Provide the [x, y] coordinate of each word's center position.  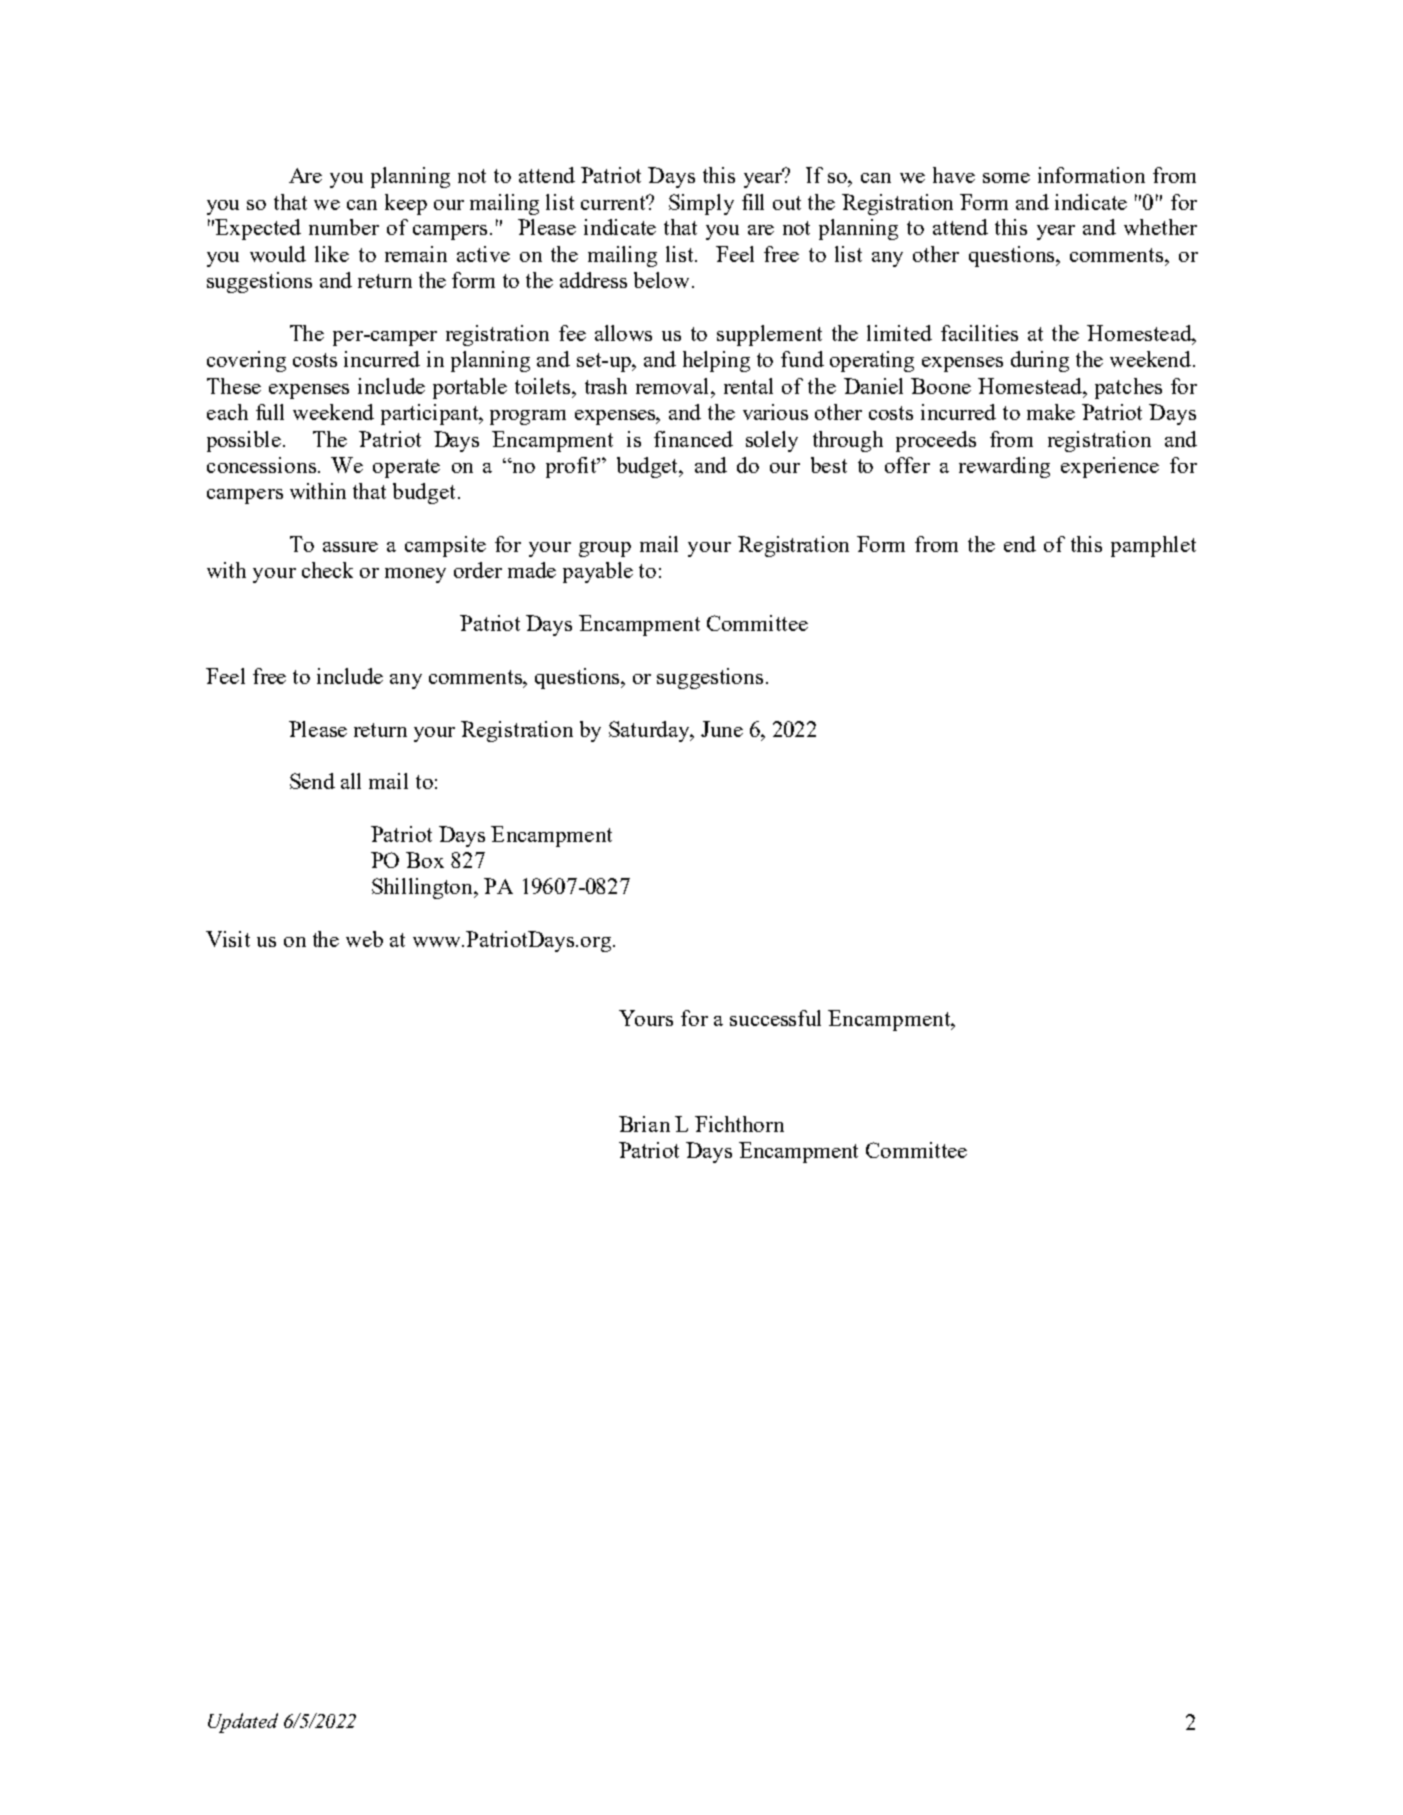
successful [775, 1018]
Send [312, 781]
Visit [228, 939]
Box [425, 860]
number [344, 227]
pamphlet [1153, 546]
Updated [243, 1723]
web [364, 939]
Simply [701, 204]
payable [598, 572]
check [327, 570]
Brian [644, 1124]
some [1006, 178]
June [722, 729]
